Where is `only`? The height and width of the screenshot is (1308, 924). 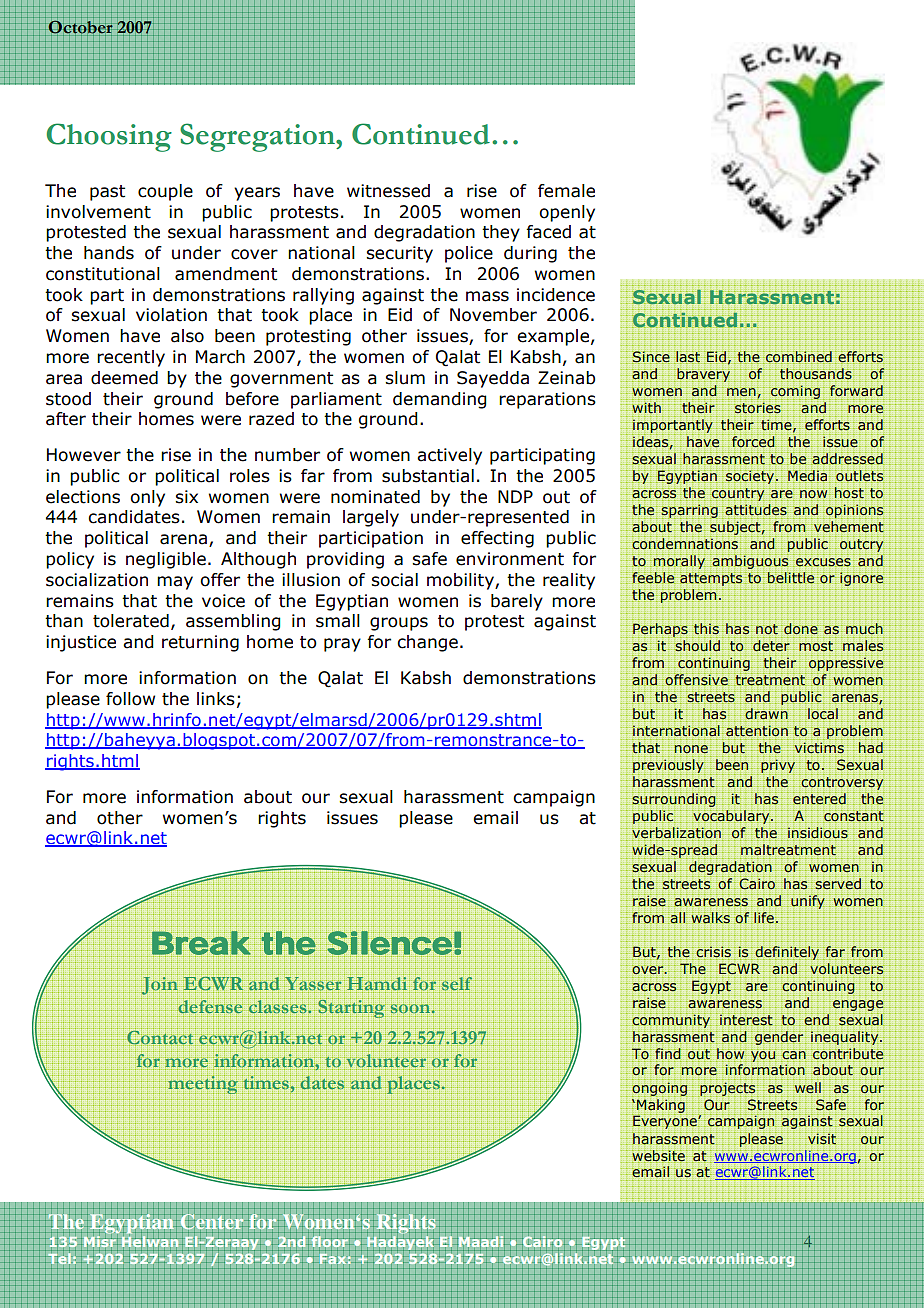
only is located at coordinates (147, 498).
